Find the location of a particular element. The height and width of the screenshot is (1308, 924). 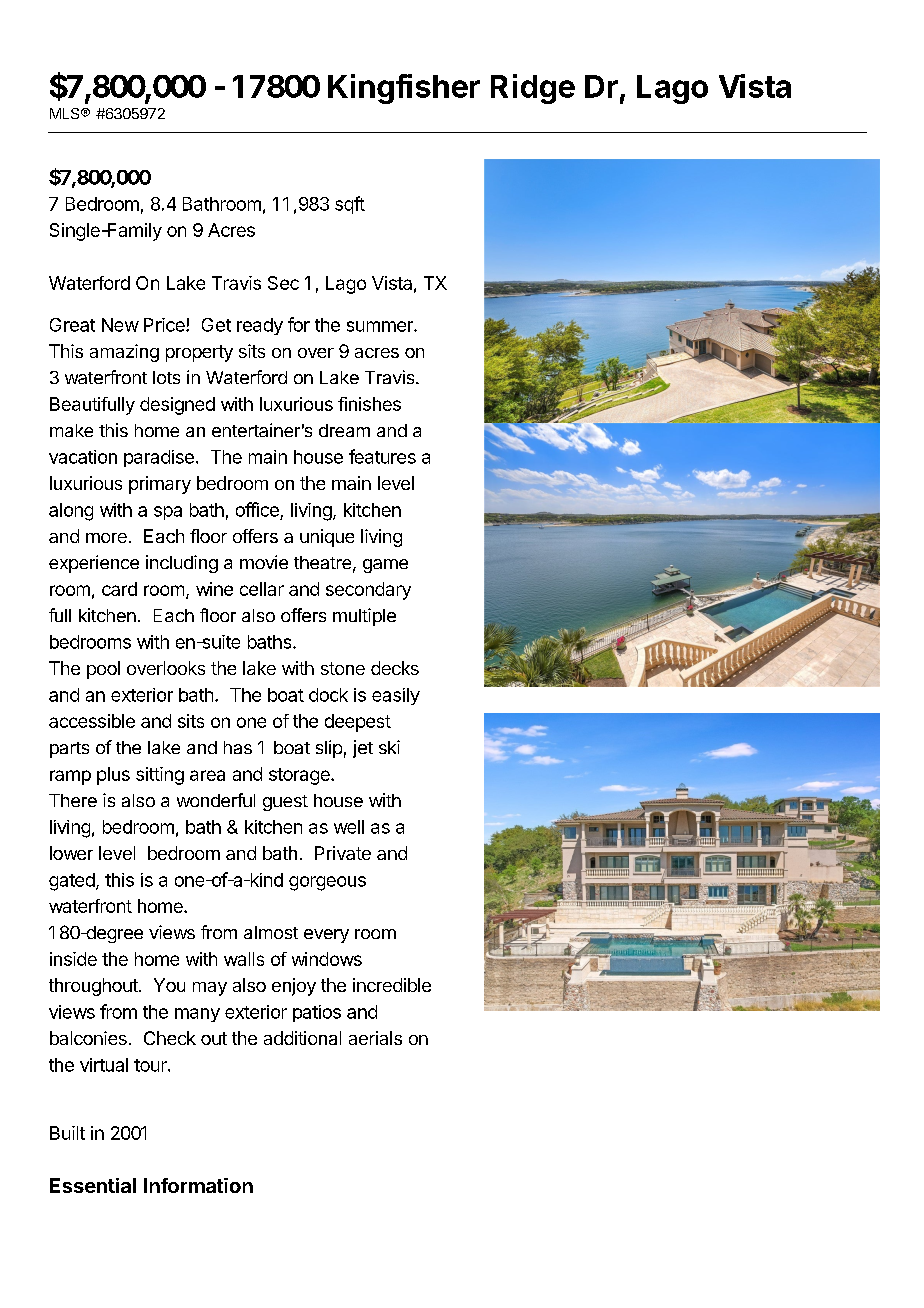

ski is located at coordinates (389, 747).
